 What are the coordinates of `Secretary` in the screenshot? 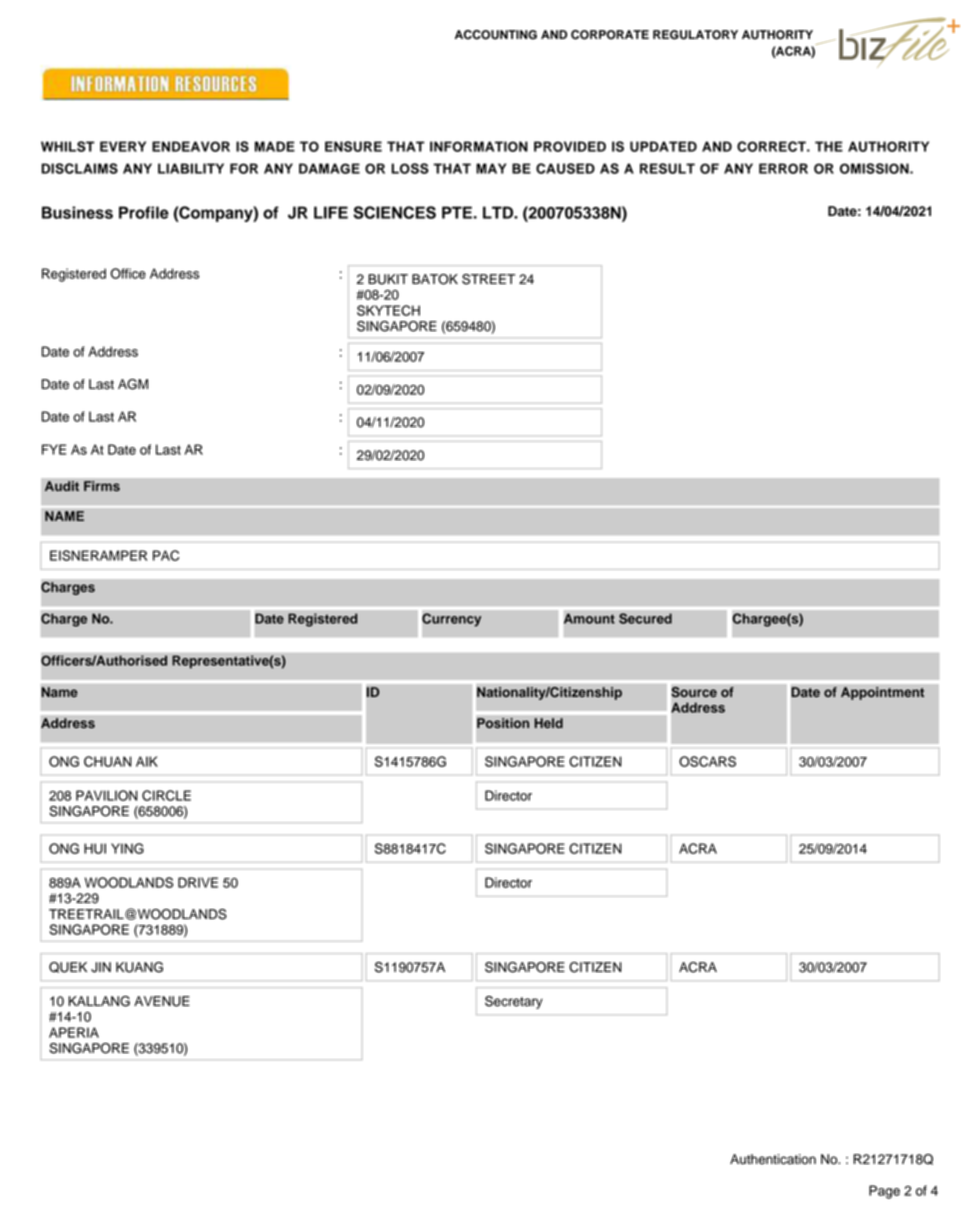 It's located at (514, 1002).
